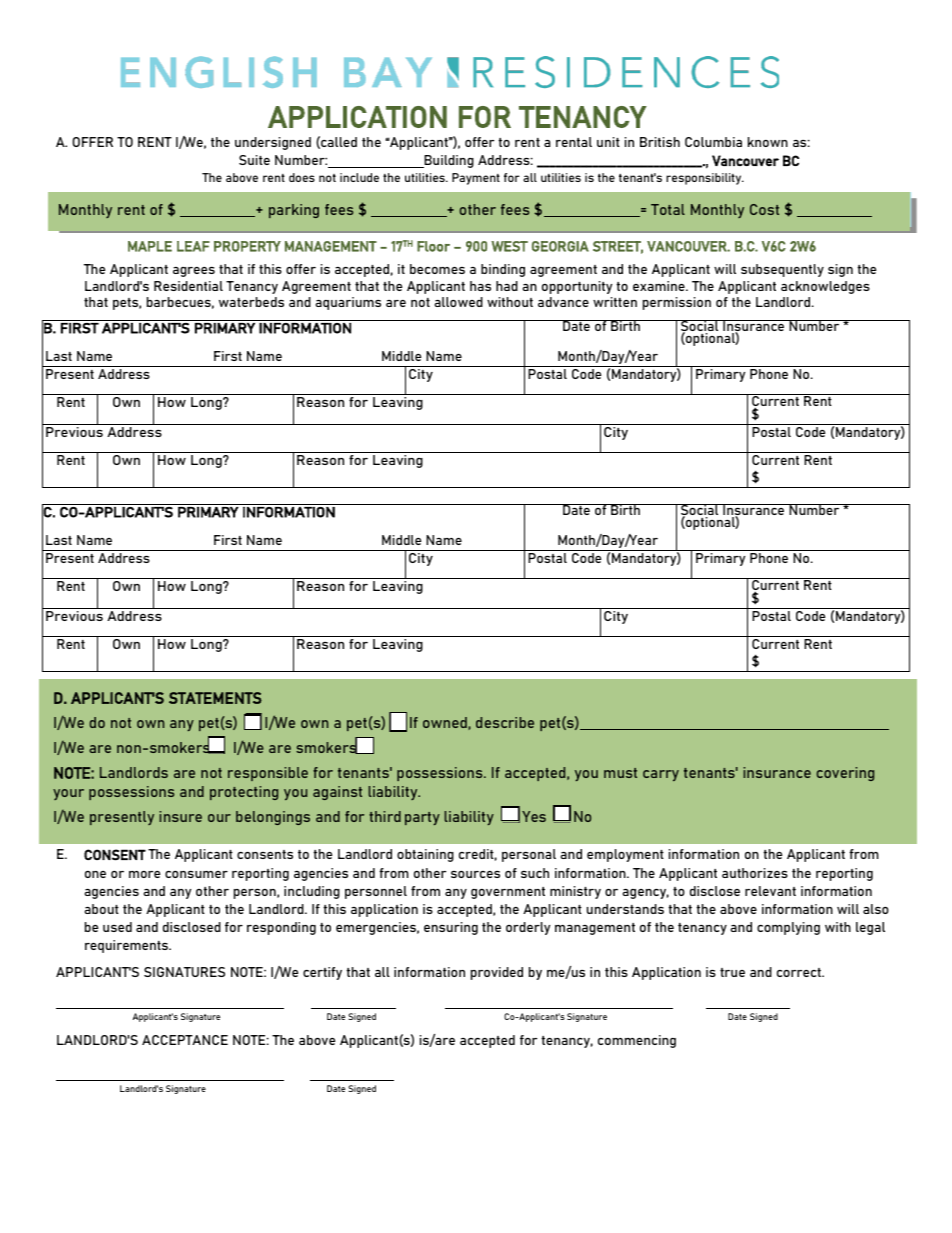 Image resolution: width=952 pixels, height=1233 pixels. What do you see at coordinates (251, 302) in the screenshot?
I see `waterbeds` at bounding box center [251, 302].
